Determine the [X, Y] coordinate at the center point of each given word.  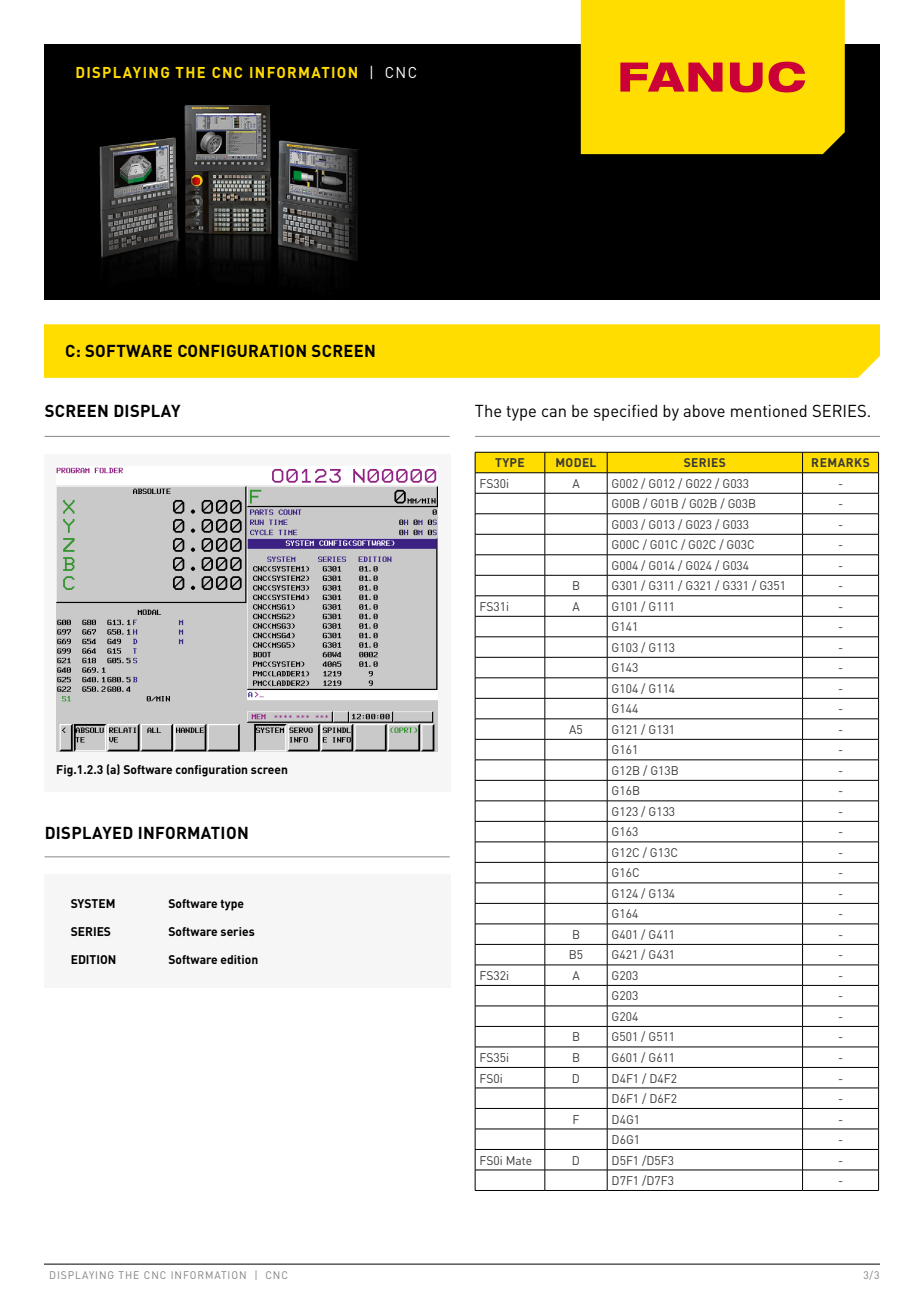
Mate [519, 1160]
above [704, 411]
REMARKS [840, 462]
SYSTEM [93, 903]
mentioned [769, 411]
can [554, 412]
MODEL [576, 462]
